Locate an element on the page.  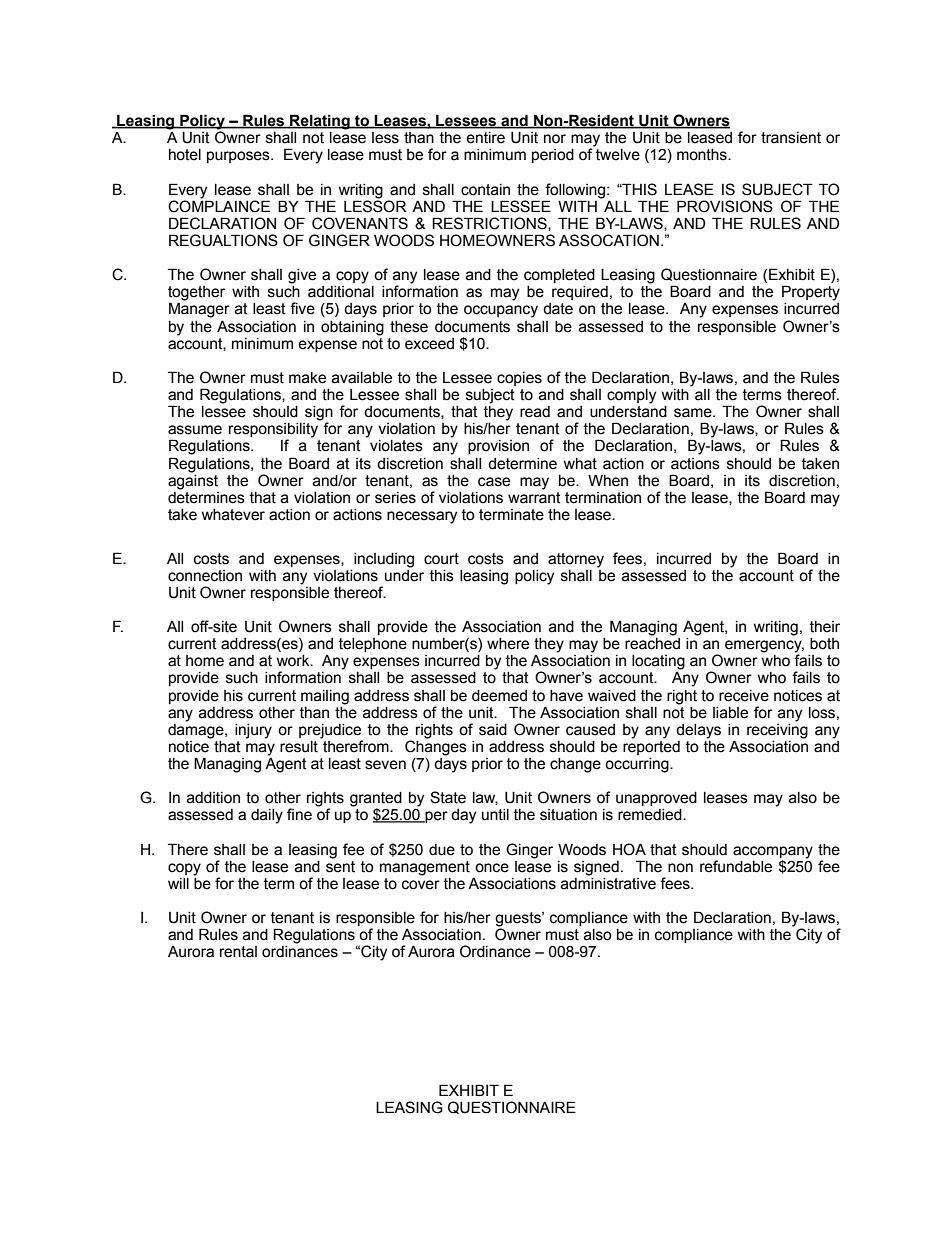
court is located at coordinates (441, 559).
